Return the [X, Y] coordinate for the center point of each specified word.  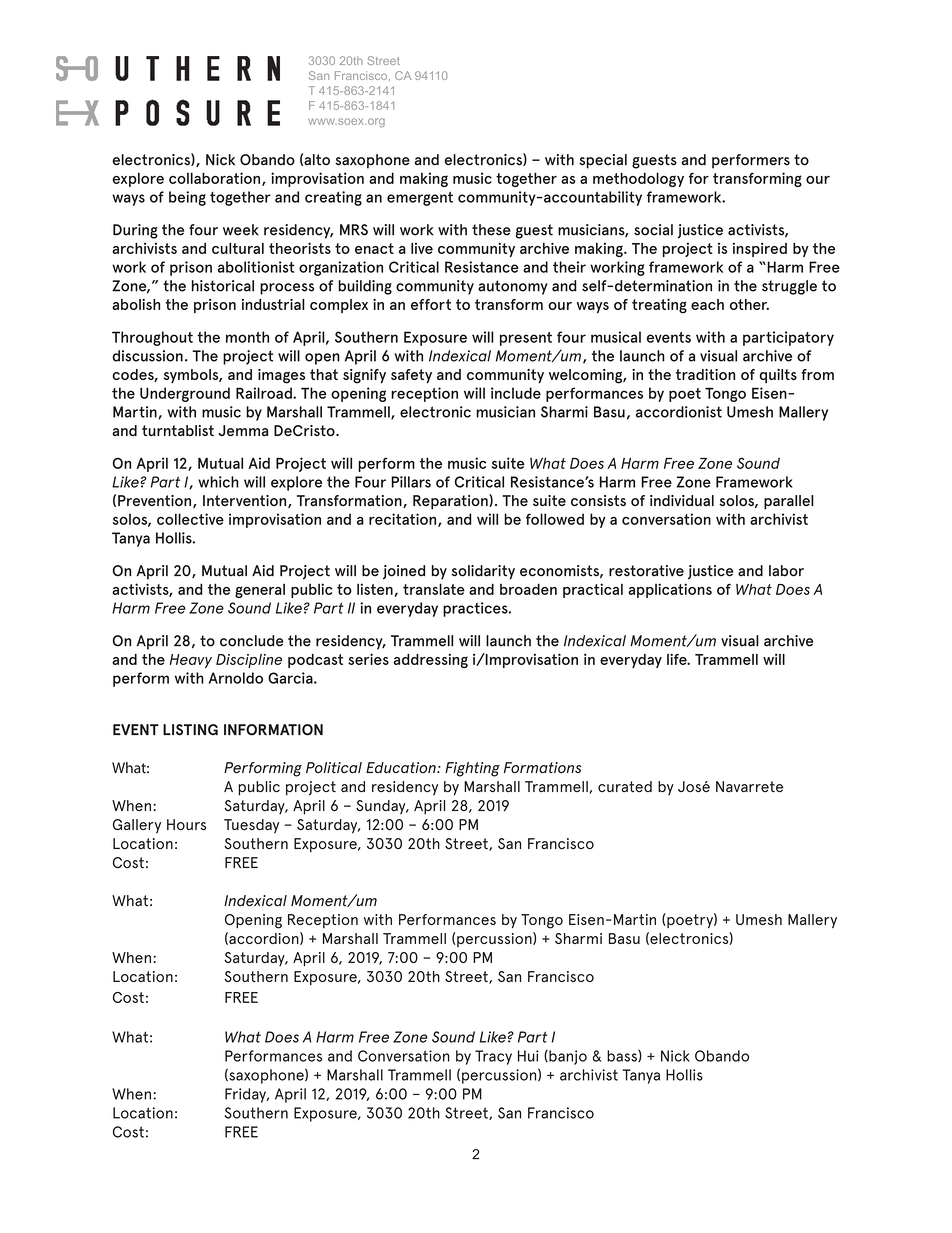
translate [434, 589]
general [260, 591]
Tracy [493, 1057]
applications [670, 590]
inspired [760, 250]
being [187, 198]
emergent [420, 199]
